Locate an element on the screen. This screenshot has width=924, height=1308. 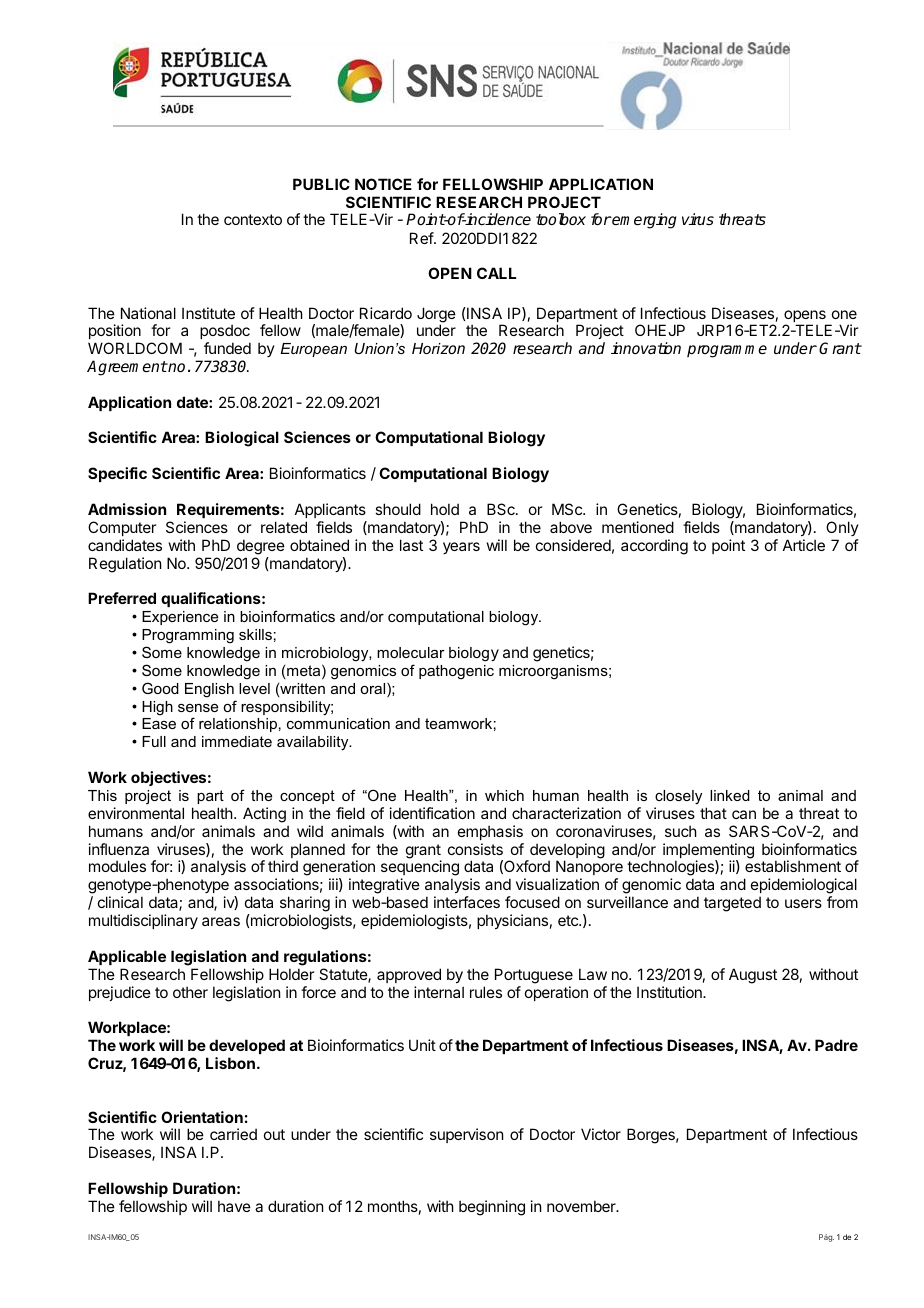
sense is located at coordinates (198, 708).
